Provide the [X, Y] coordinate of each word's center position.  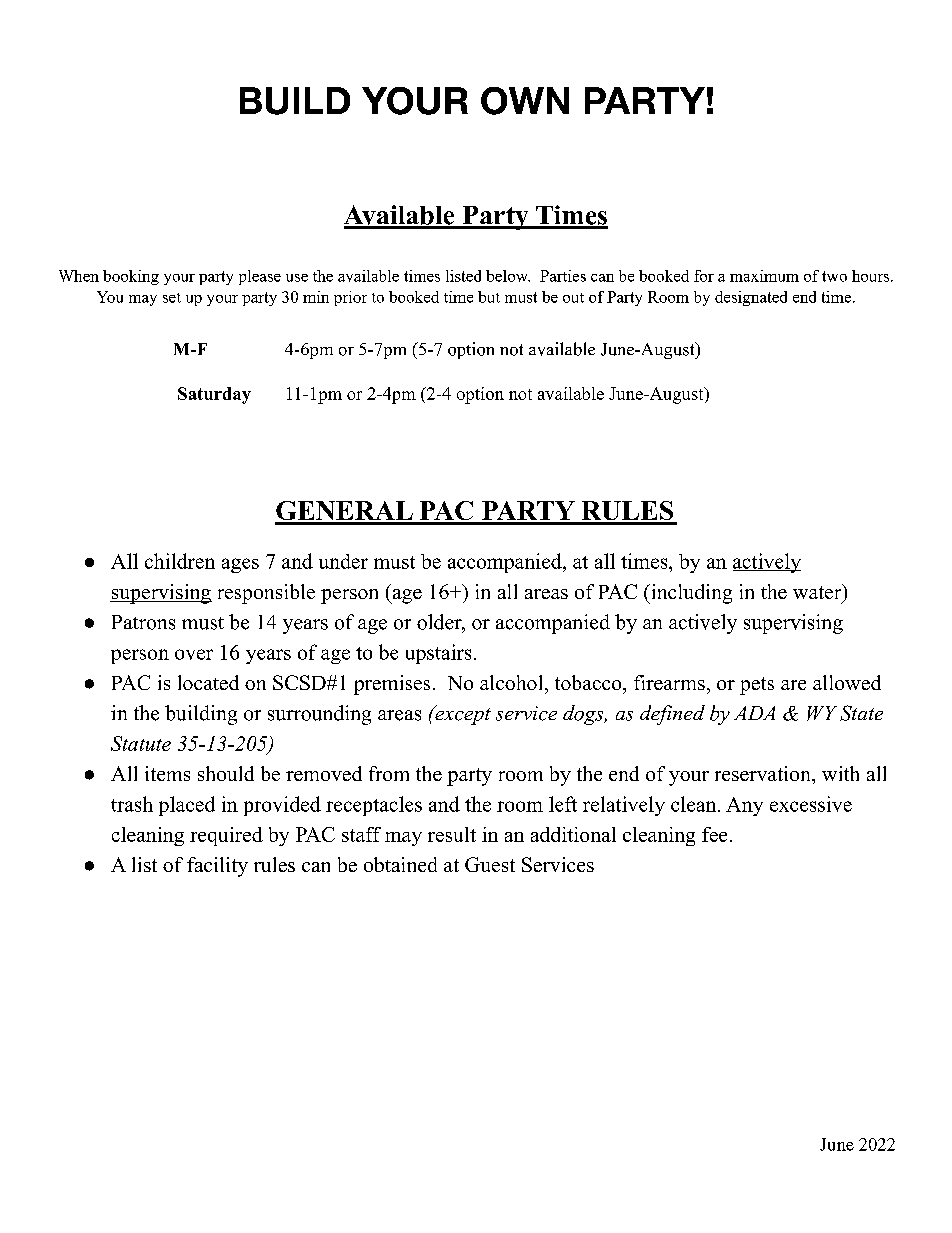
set [172, 298]
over [194, 654]
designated [751, 298]
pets [757, 686]
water [818, 593]
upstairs [438, 654]
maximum [764, 276]
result [452, 834]
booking [131, 277]
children [180, 561]
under [343, 561]
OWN [525, 101]
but [489, 297]
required [226, 836]
